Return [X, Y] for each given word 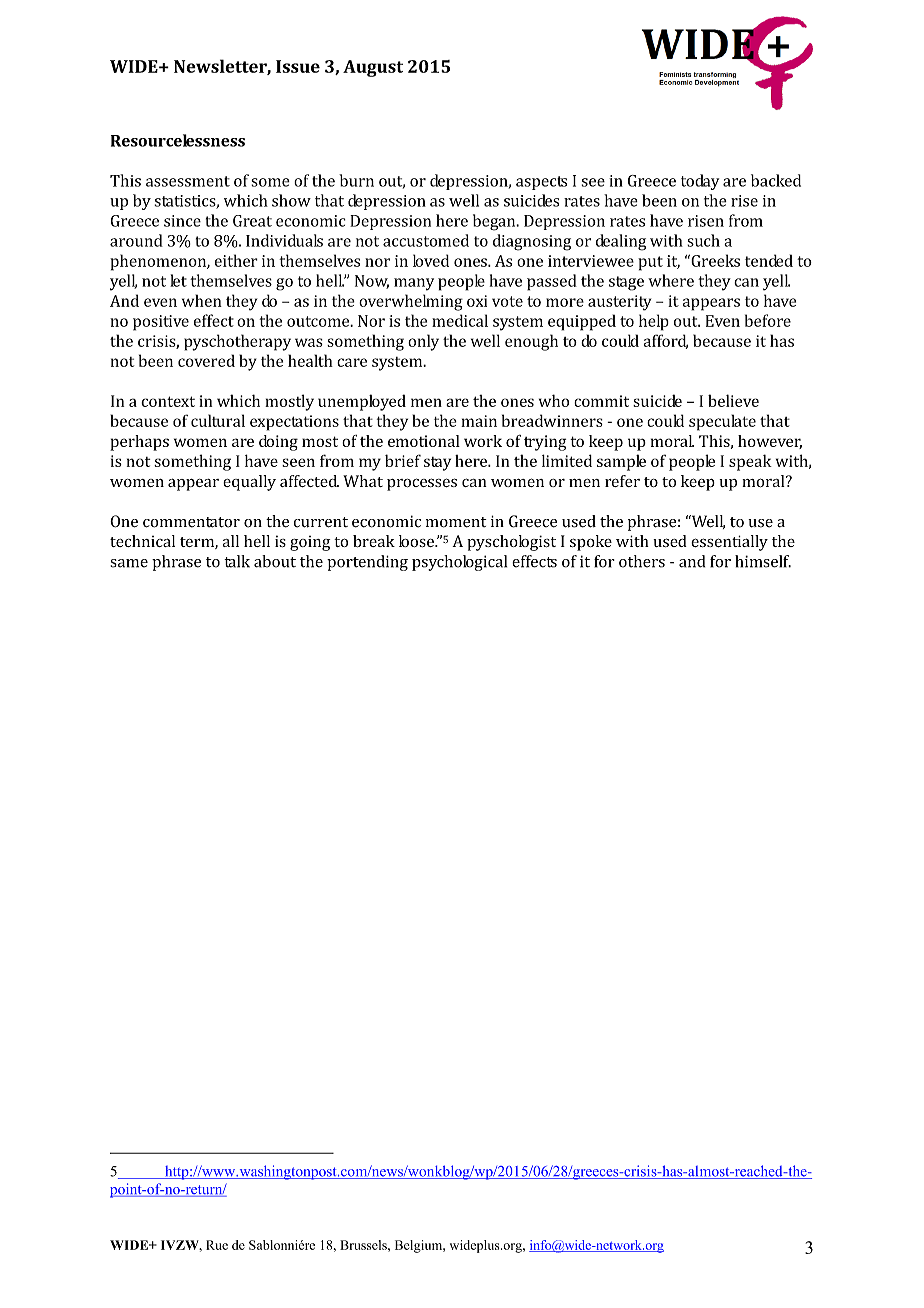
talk [237, 561]
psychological [459, 563]
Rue [217, 1245]
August [373, 68]
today [700, 182]
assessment [188, 181]
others [642, 561]
